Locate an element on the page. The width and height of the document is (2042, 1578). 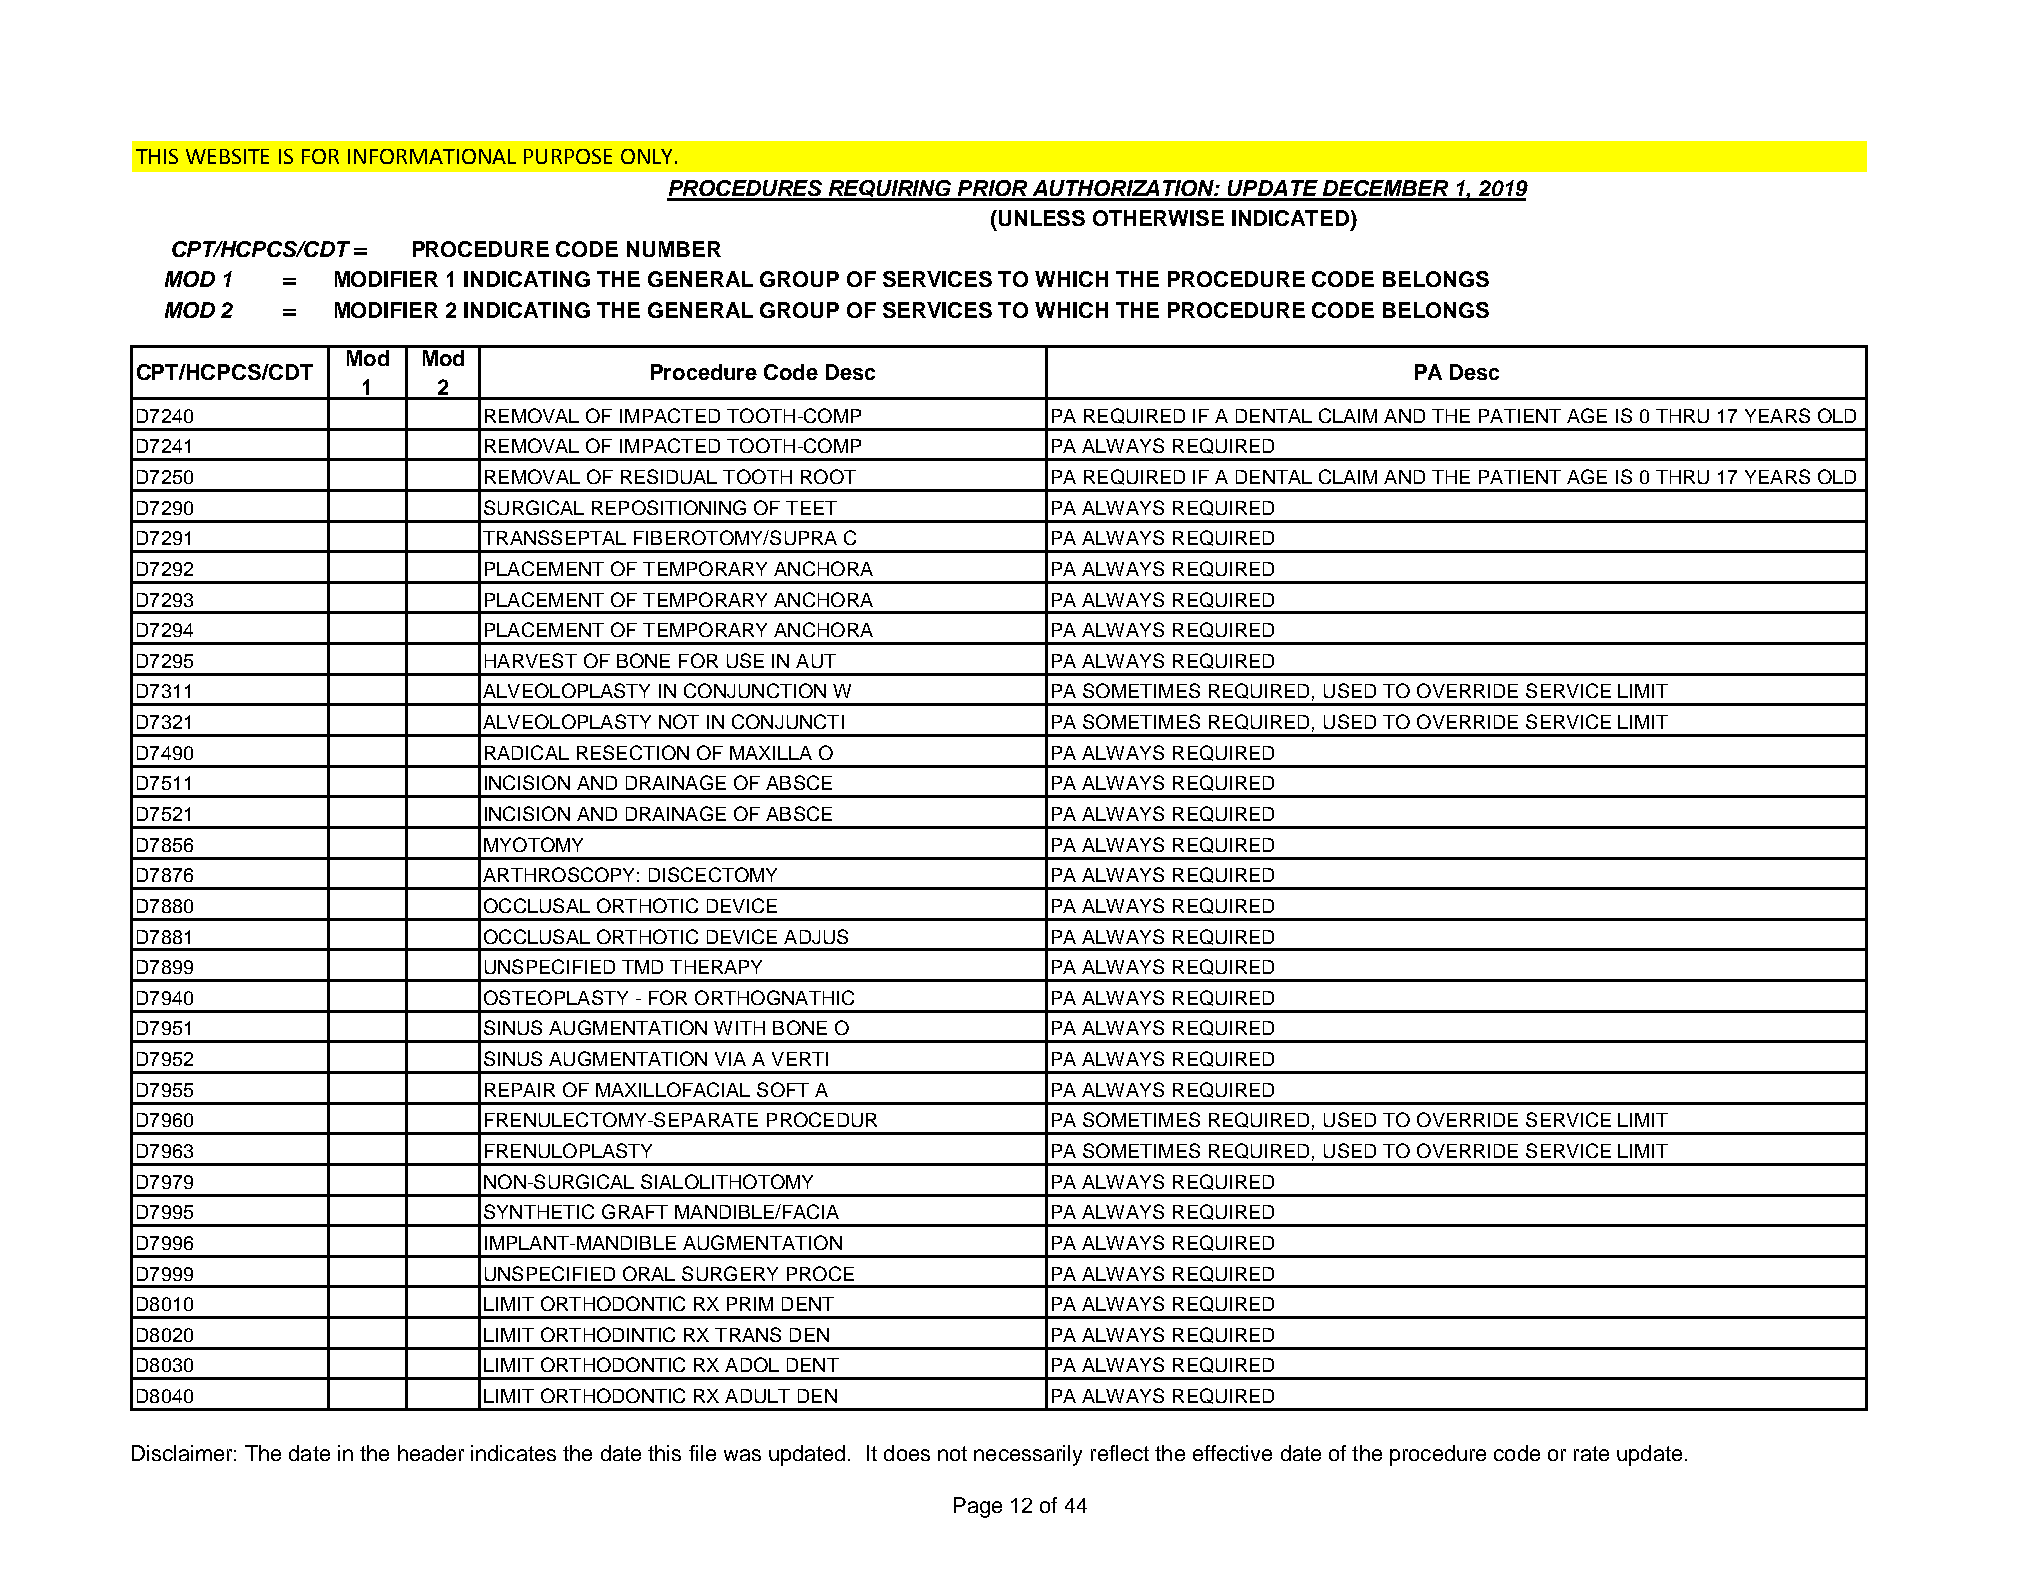
was is located at coordinates (742, 1455).
